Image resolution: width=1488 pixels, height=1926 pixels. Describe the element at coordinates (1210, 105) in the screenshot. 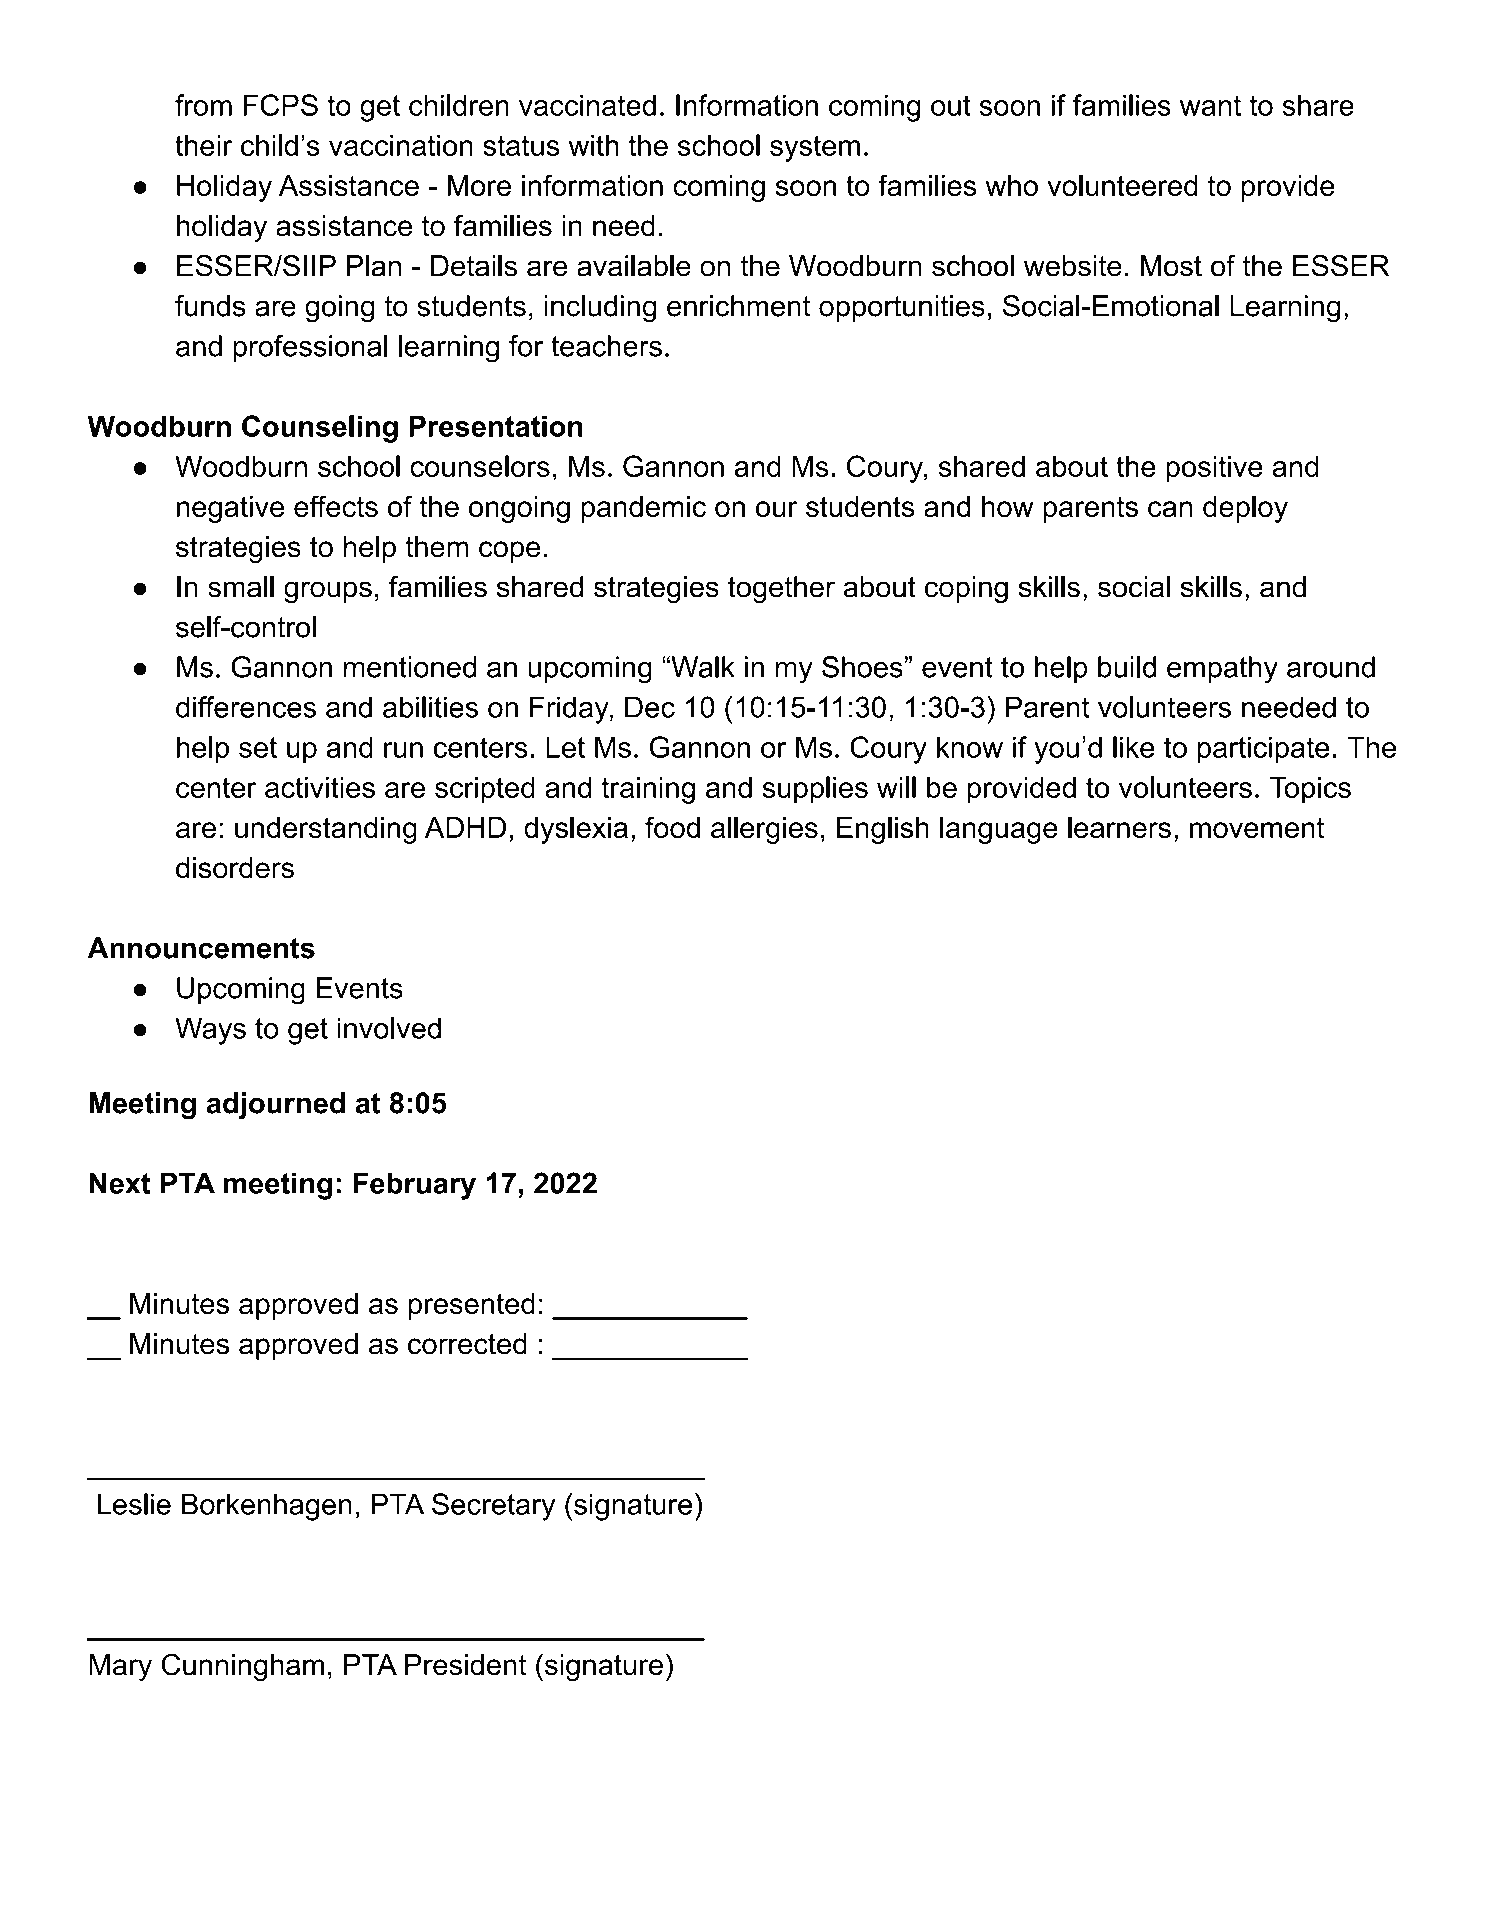

I see `want` at that location.
